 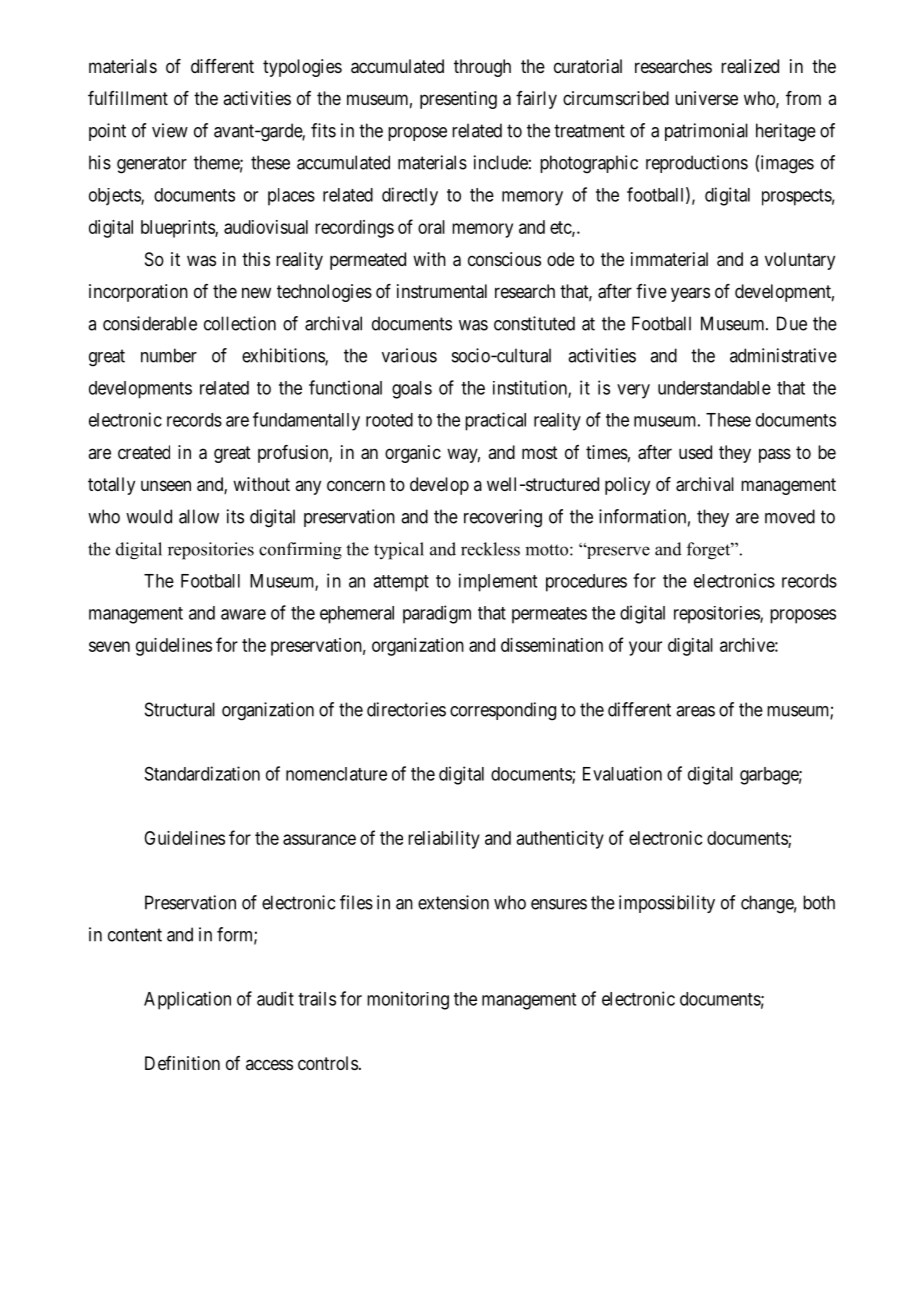 What do you see at coordinates (199, 516) in the page?
I see `allow` at bounding box center [199, 516].
